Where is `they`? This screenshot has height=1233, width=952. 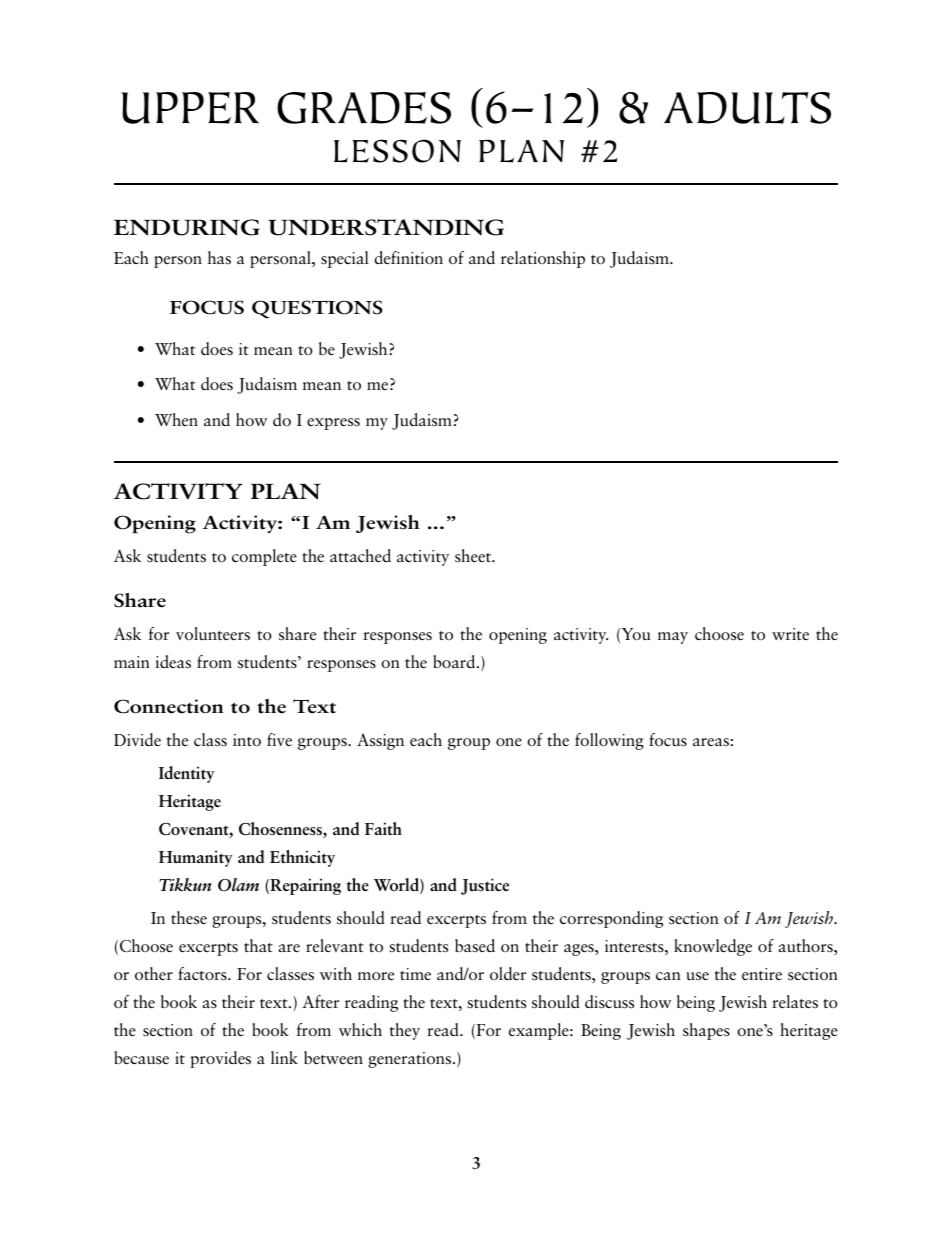 they is located at coordinates (405, 1031).
